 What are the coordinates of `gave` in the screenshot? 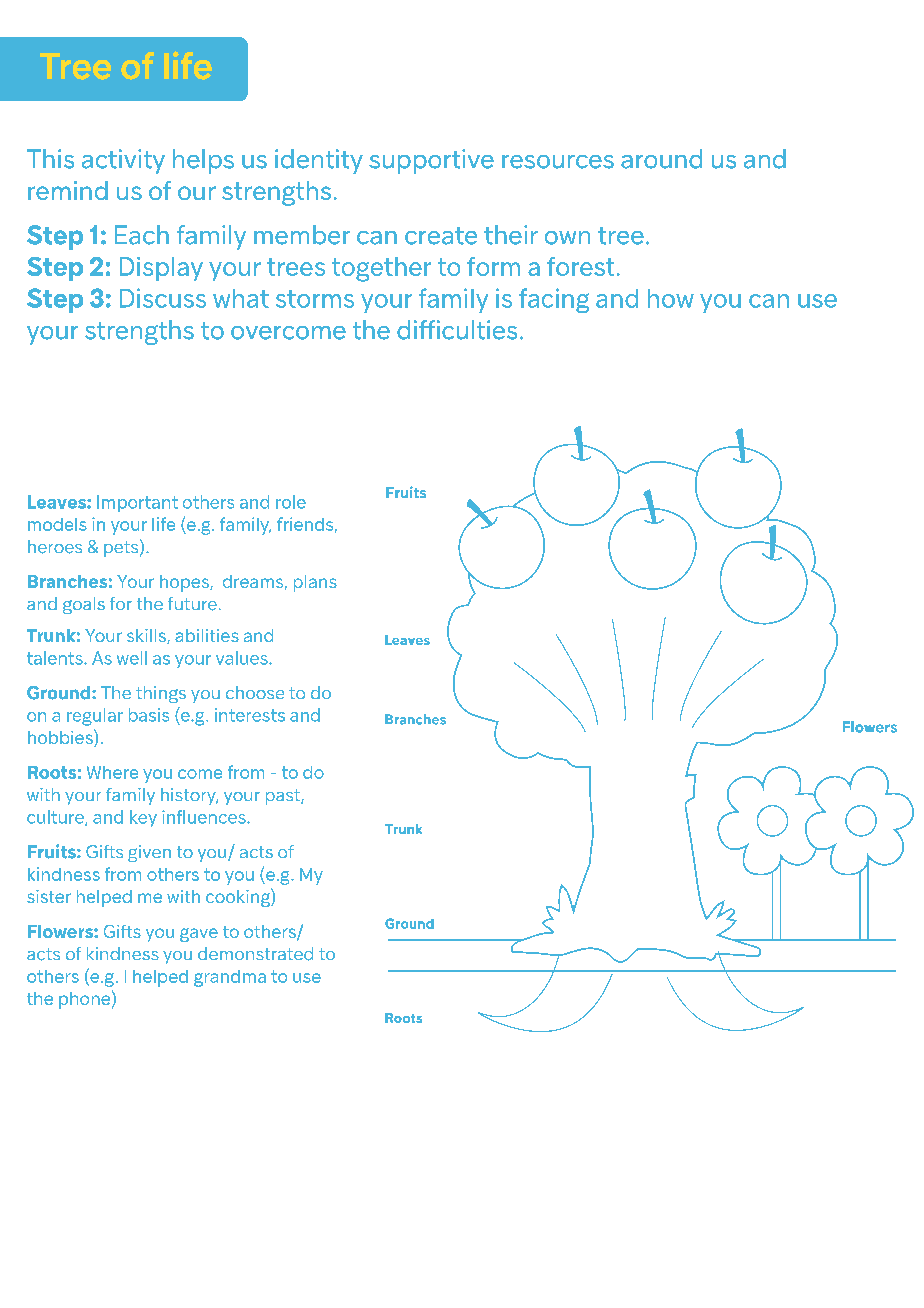 It's located at (199, 935).
